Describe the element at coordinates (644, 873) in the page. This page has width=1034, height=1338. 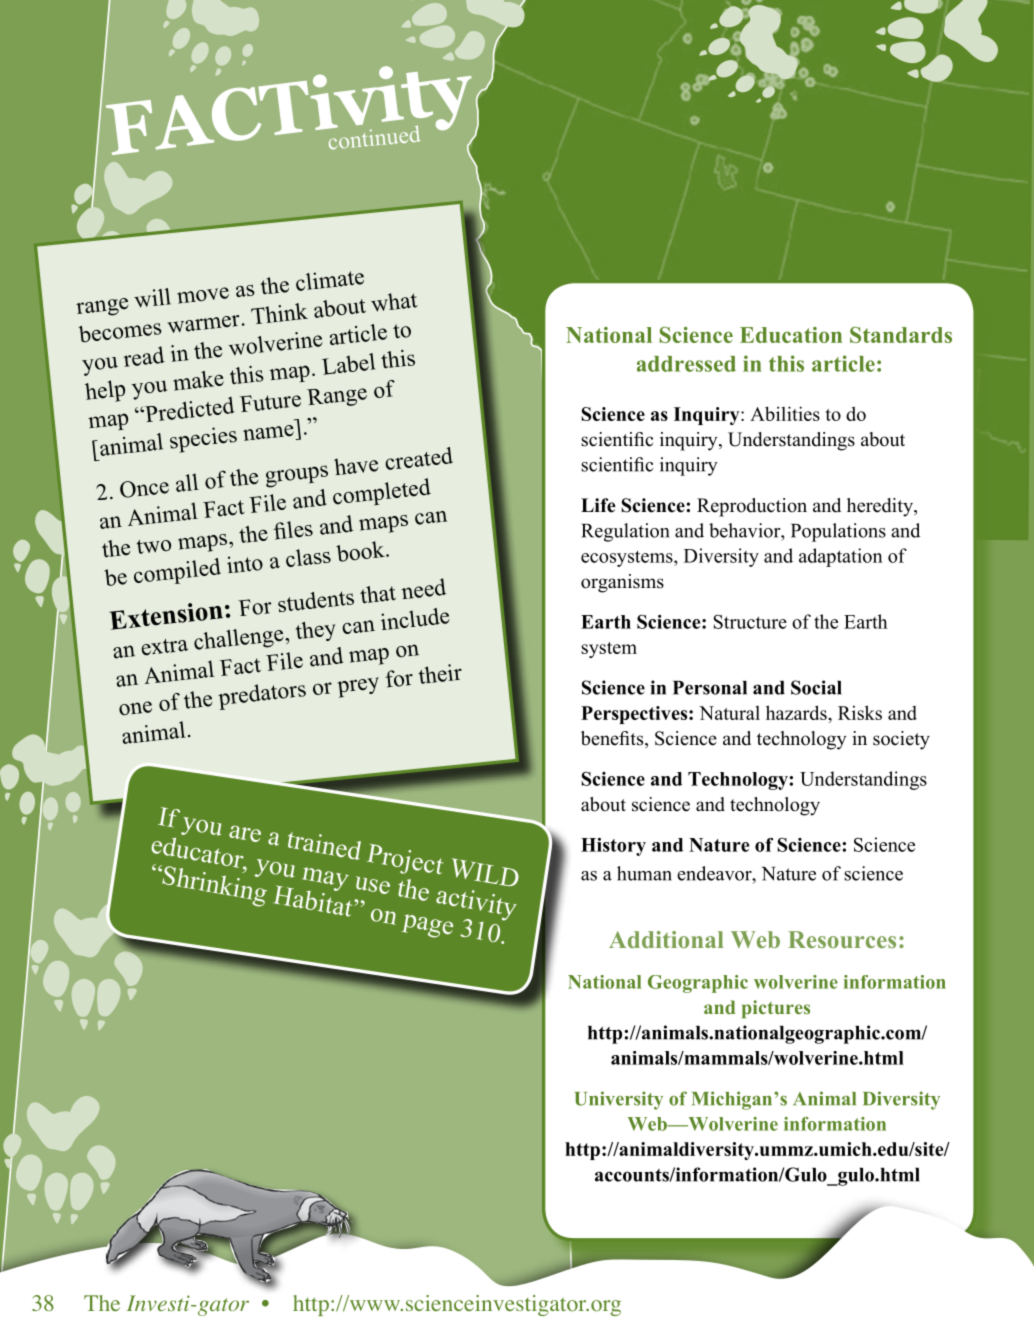
I see `human` at that location.
